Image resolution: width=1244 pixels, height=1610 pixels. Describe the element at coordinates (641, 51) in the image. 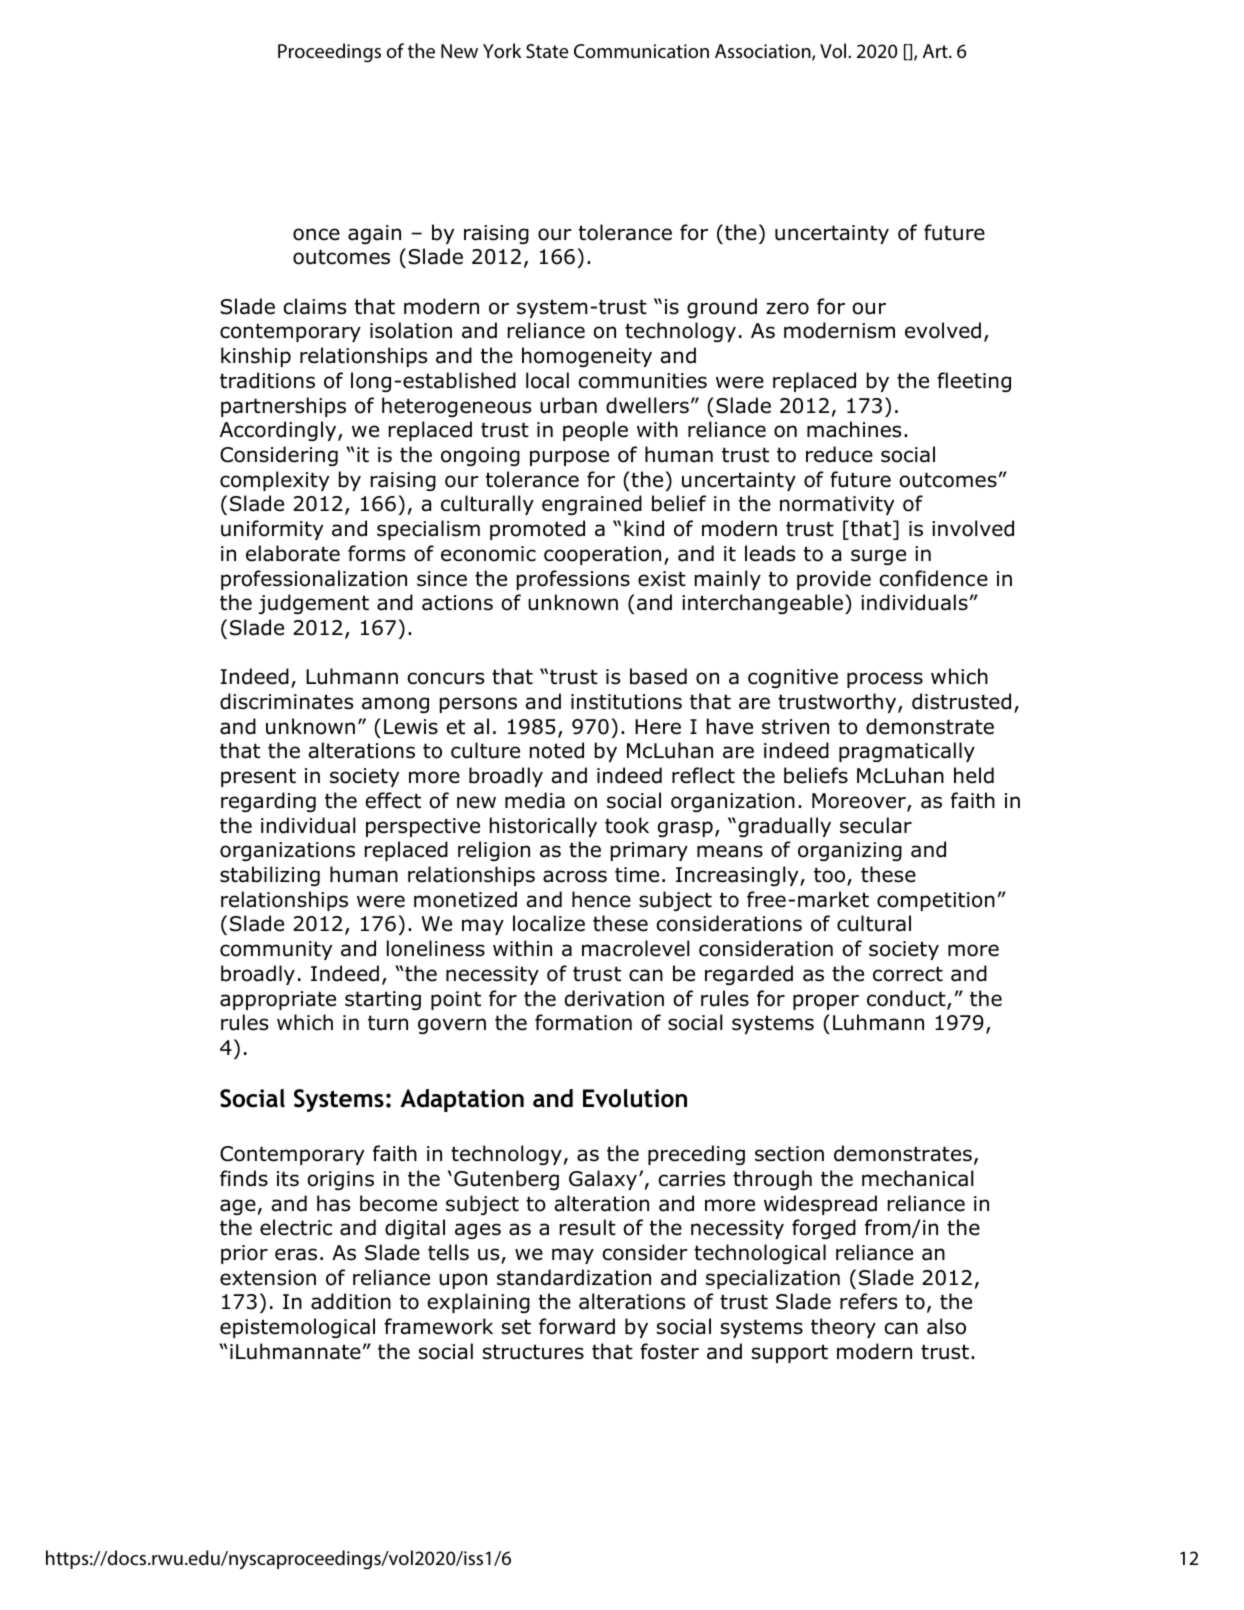

I see `Communication` at that location.
